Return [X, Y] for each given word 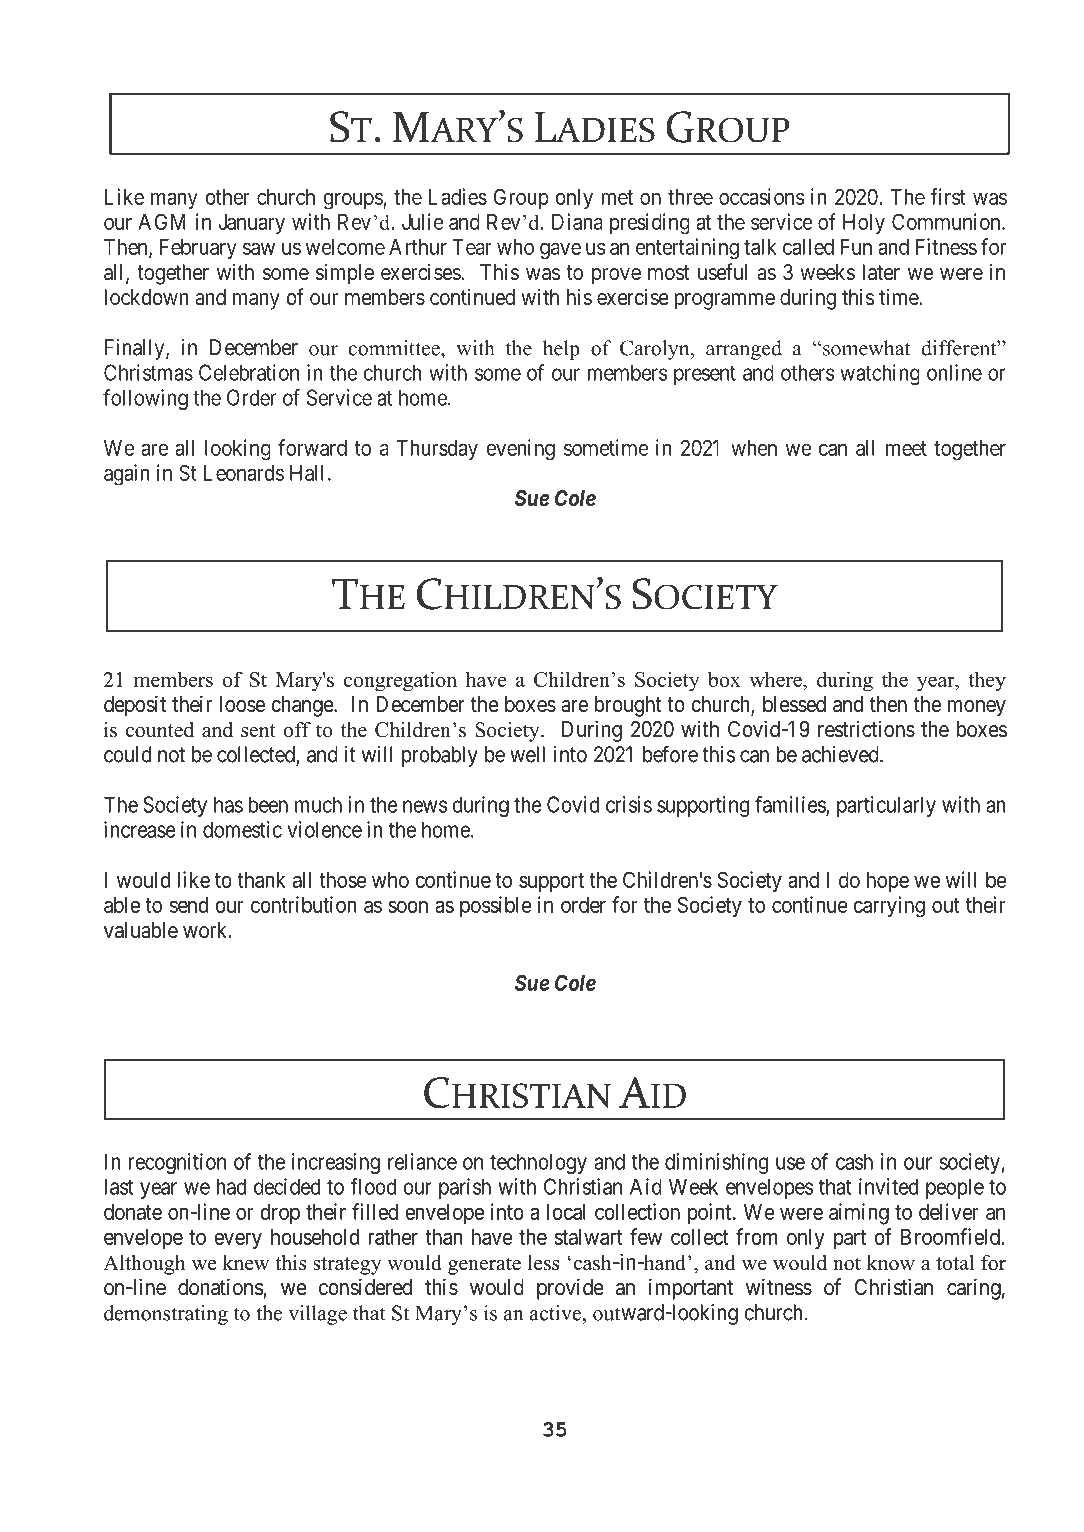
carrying [889, 907]
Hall [306, 473]
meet [906, 448]
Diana [577, 221]
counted [160, 730]
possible [496, 906]
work [206, 930]
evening [521, 450]
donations [221, 1287]
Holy [864, 224]
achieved [841, 754]
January [251, 224]
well [527, 754]
